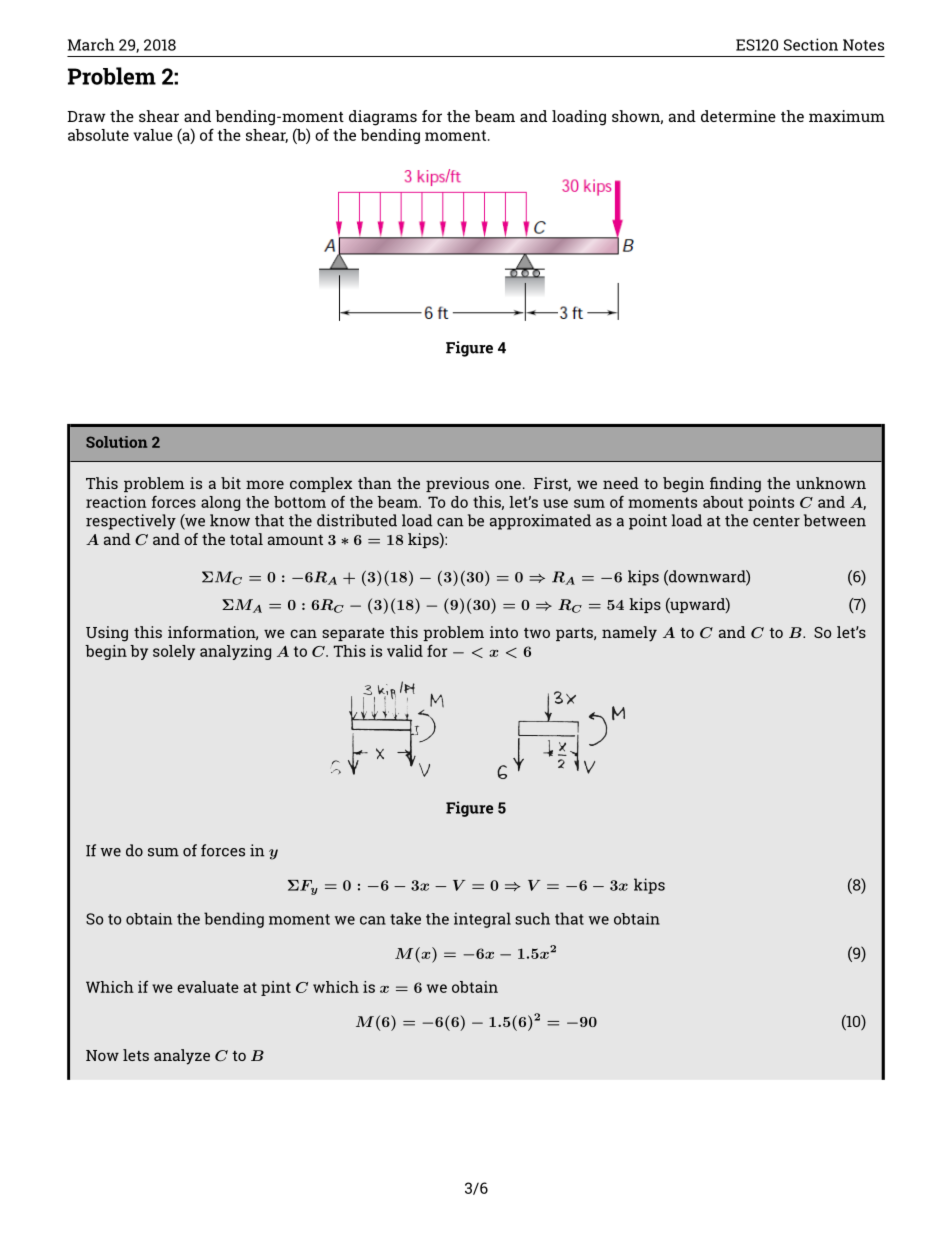 Image resolution: width=952 pixels, height=1233 pixels. I want to click on value, so click(153, 135).
